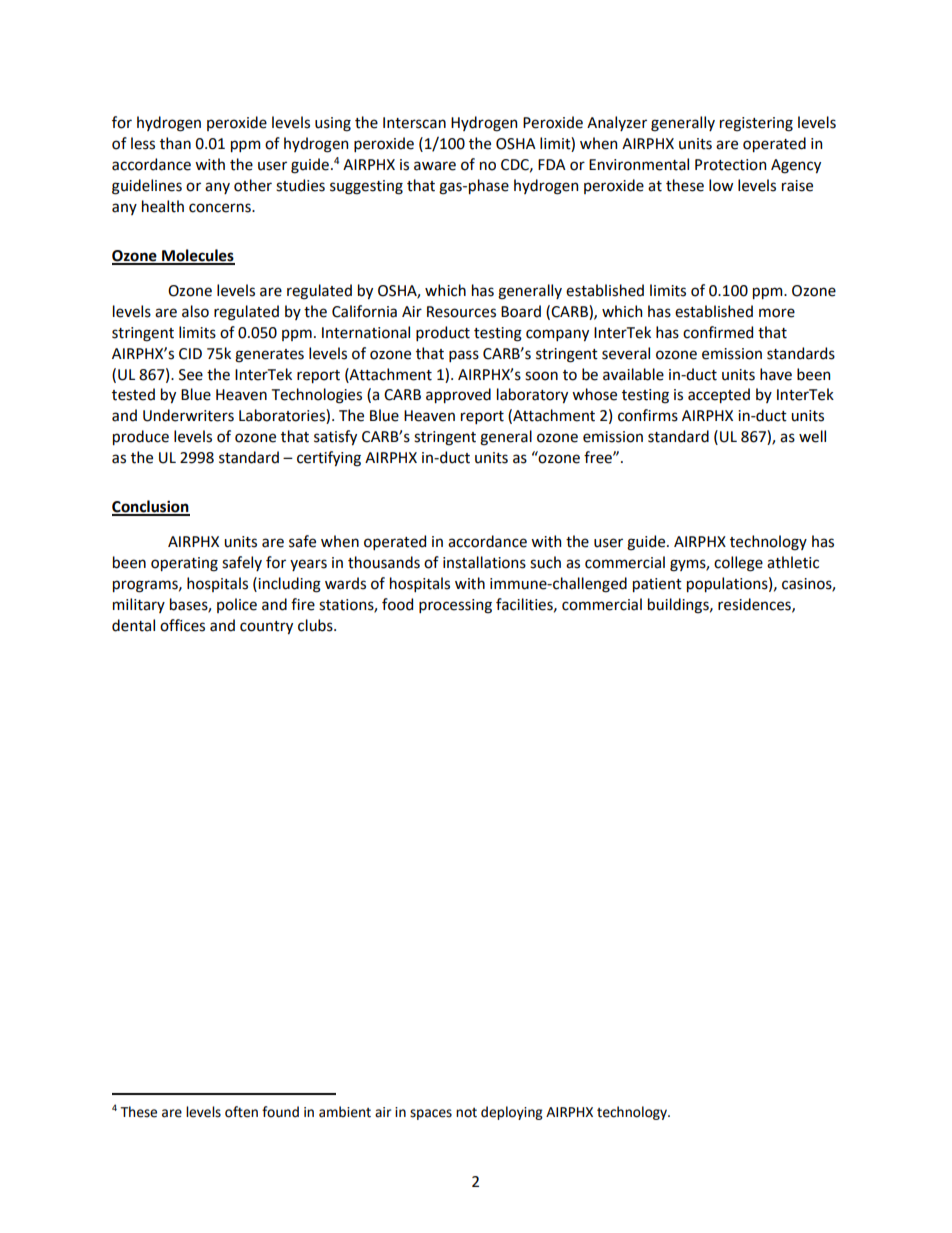 The height and width of the document is (1233, 952). What do you see at coordinates (455, 606) in the document?
I see `processing` at bounding box center [455, 606].
